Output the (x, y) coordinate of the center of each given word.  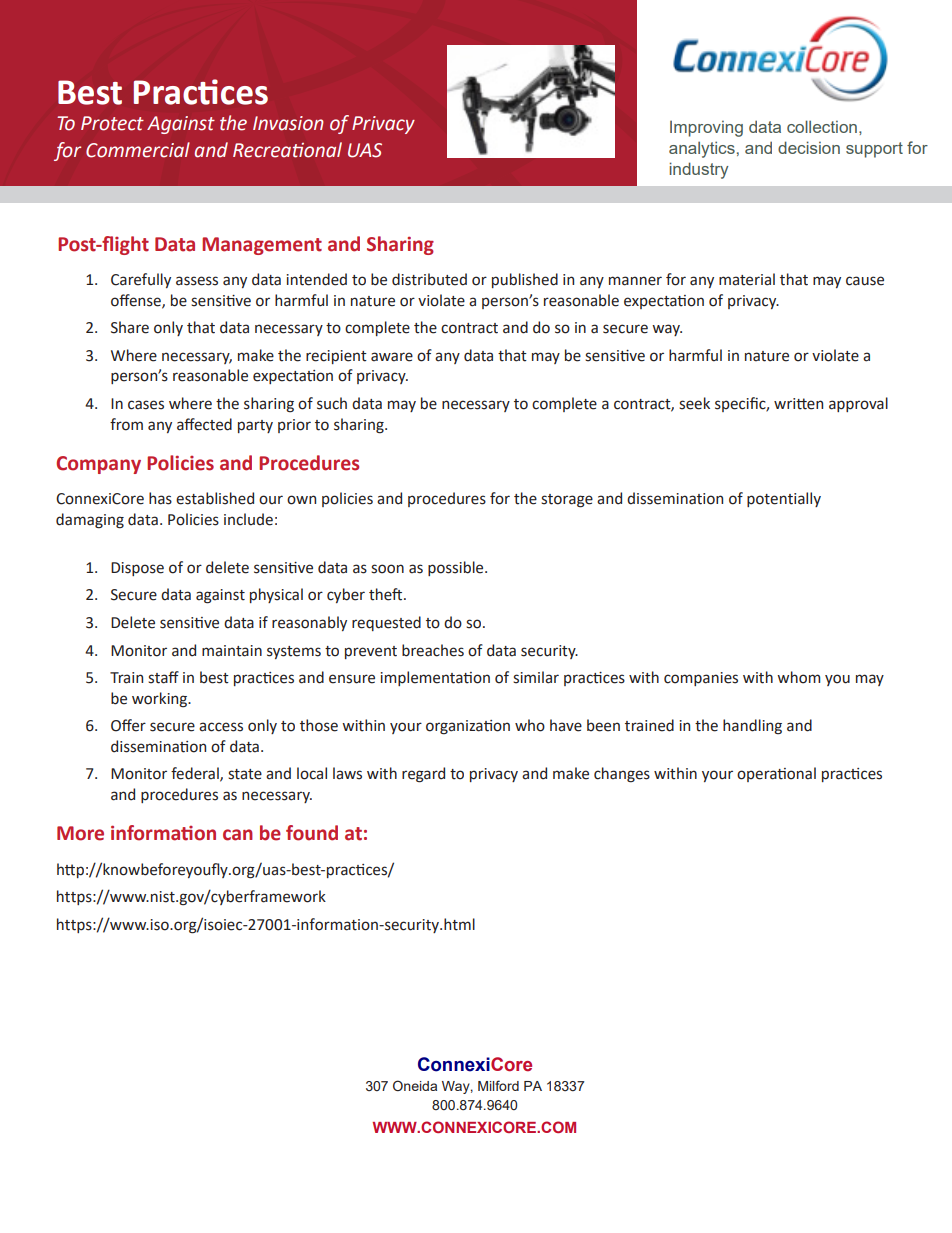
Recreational (287, 150)
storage (567, 501)
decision (809, 147)
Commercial (138, 150)
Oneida (415, 1085)
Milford (498, 1085)
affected (204, 424)
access (221, 727)
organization (468, 727)
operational (776, 774)
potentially (784, 499)
